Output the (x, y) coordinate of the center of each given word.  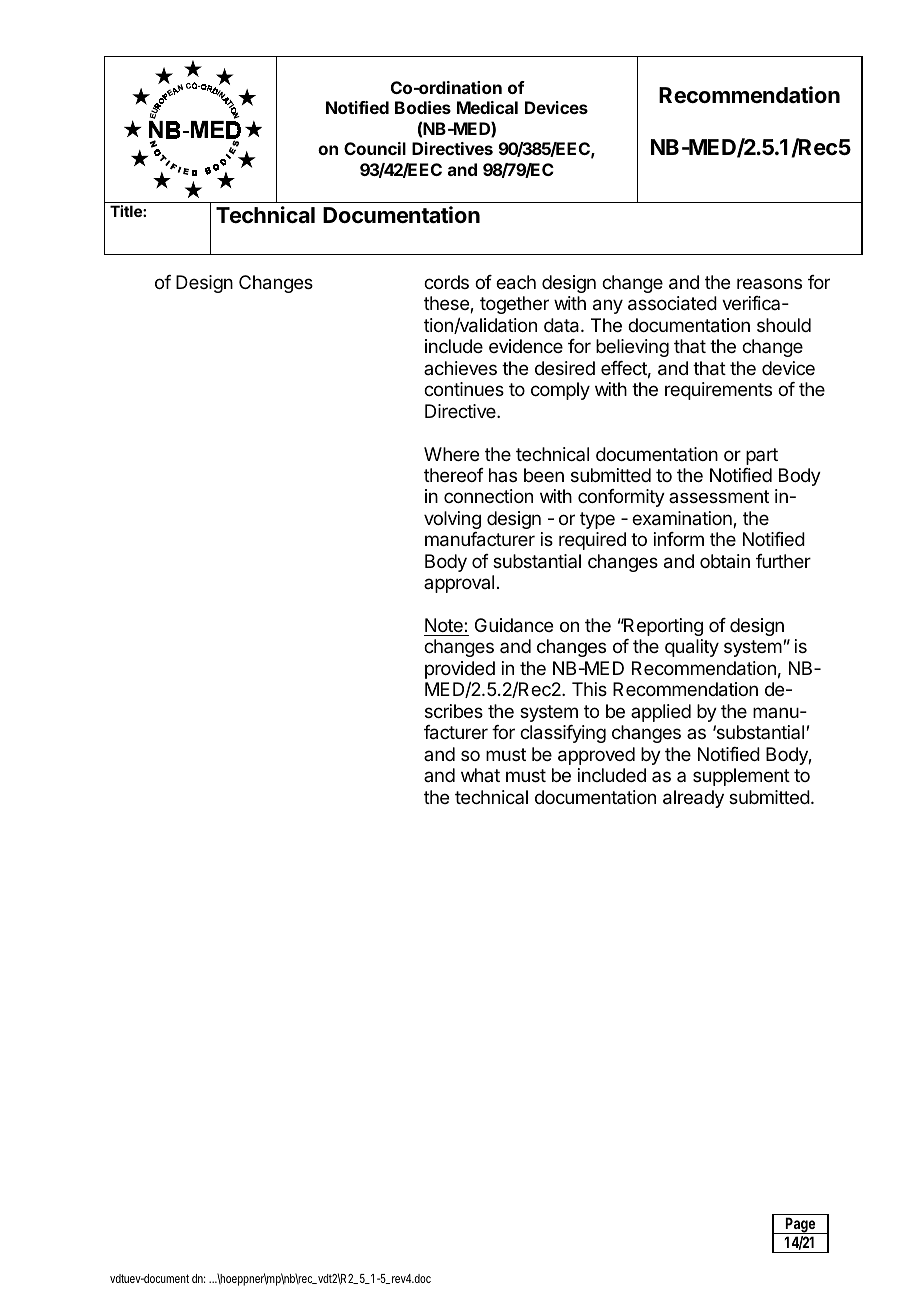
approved (596, 756)
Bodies (423, 107)
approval (459, 584)
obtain (725, 561)
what (480, 775)
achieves (460, 368)
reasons (769, 283)
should (784, 325)
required (592, 541)
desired (565, 368)
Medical (487, 107)
